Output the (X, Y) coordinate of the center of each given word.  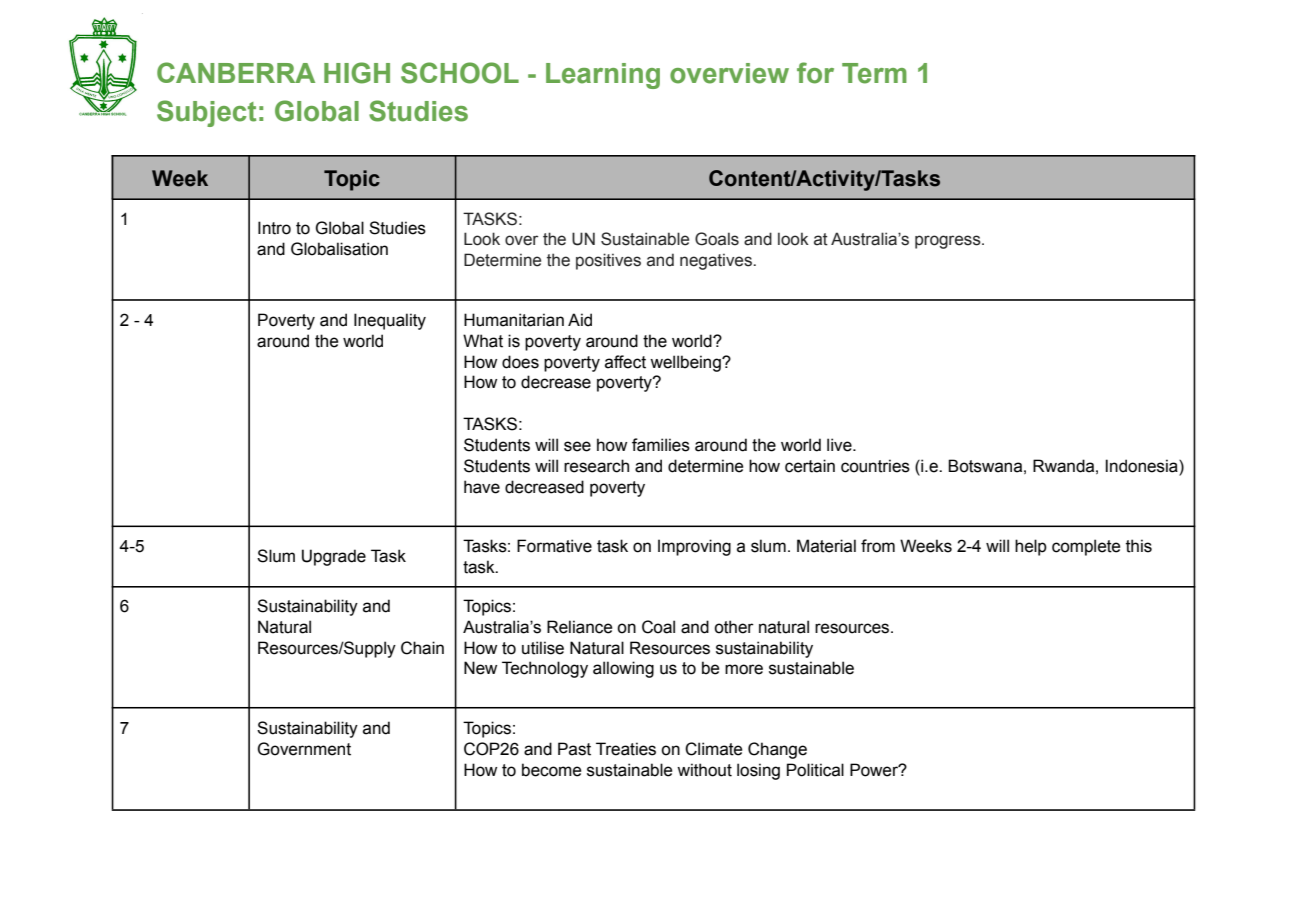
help (1031, 547)
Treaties (626, 749)
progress (949, 242)
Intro (274, 228)
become (551, 770)
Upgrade (334, 557)
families (661, 445)
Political (815, 770)
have (482, 487)
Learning (603, 76)
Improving (694, 547)
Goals (717, 239)
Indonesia (1142, 467)
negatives (717, 261)
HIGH (357, 73)
